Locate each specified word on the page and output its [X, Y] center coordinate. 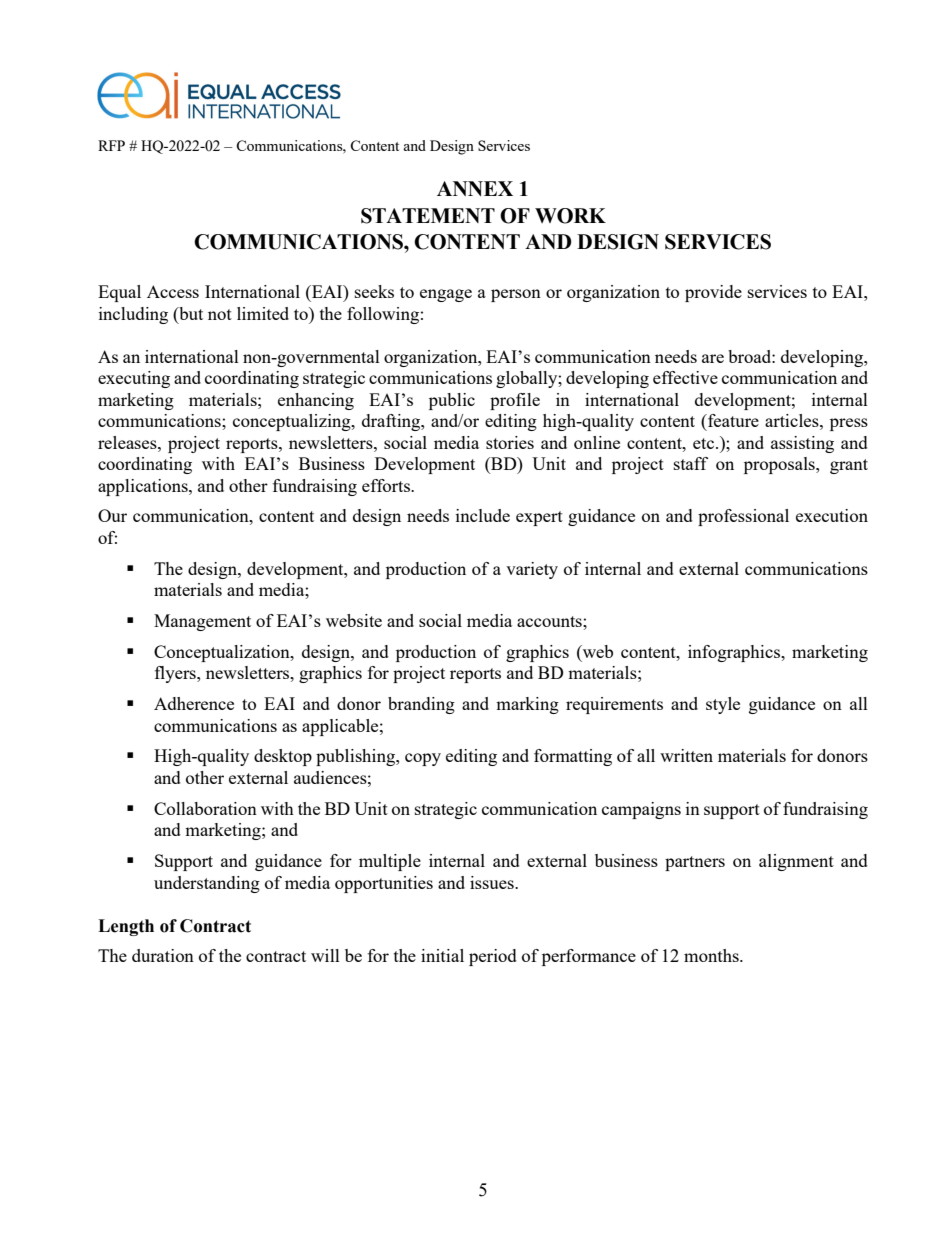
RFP [111, 145]
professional [743, 517]
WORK [570, 216]
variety [532, 570]
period [493, 957]
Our [112, 515]
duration [163, 955]
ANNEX [475, 188]
